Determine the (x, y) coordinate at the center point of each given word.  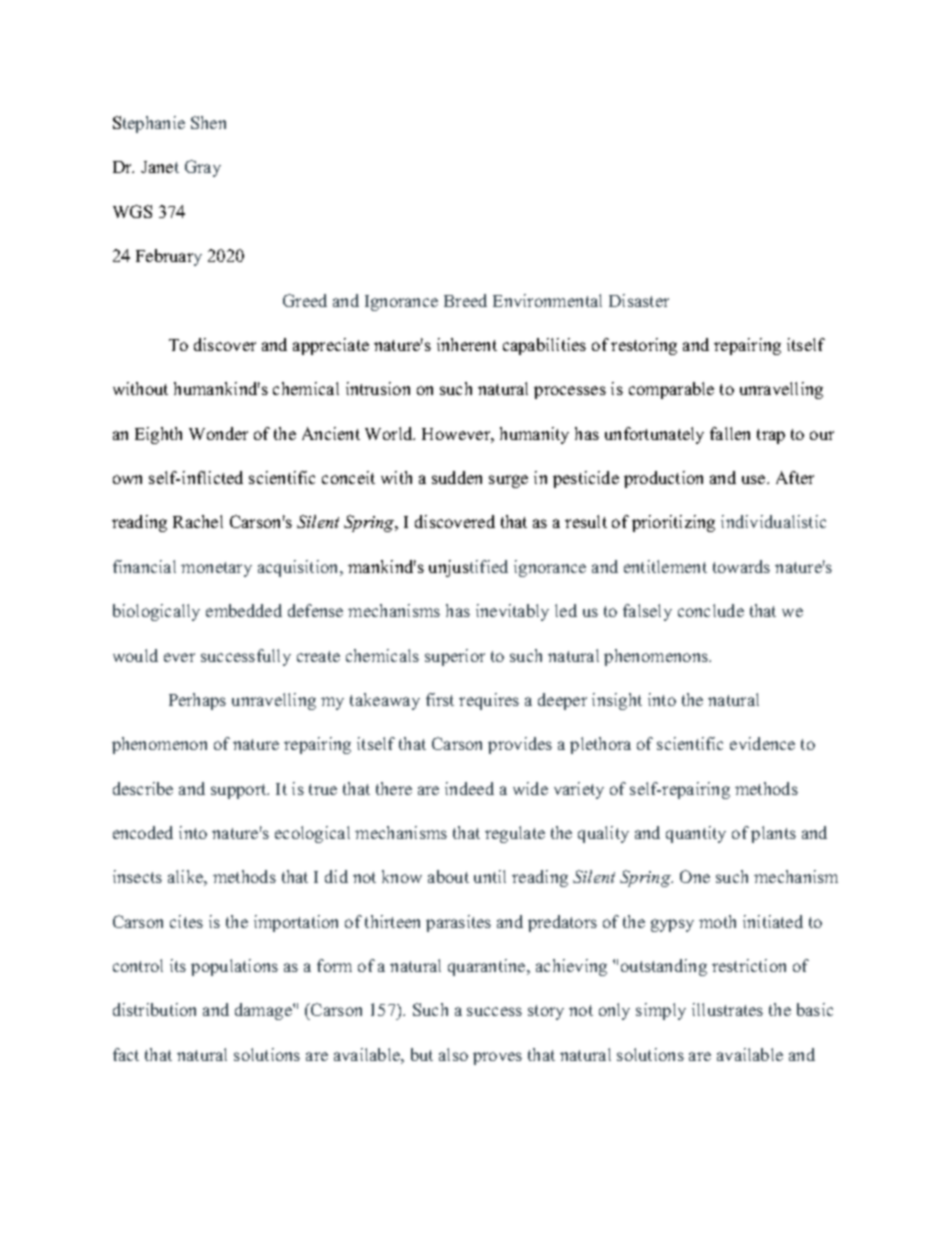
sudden (457, 477)
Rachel (198, 521)
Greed (305, 300)
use (755, 479)
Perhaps (197, 701)
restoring (644, 346)
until (490, 876)
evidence (762, 743)
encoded (143, 832)
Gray (203, 168)
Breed (465, 300)
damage (264, 1011)
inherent (467, 344)
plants (773, 834)
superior (455, 657)
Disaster (639, 300)
